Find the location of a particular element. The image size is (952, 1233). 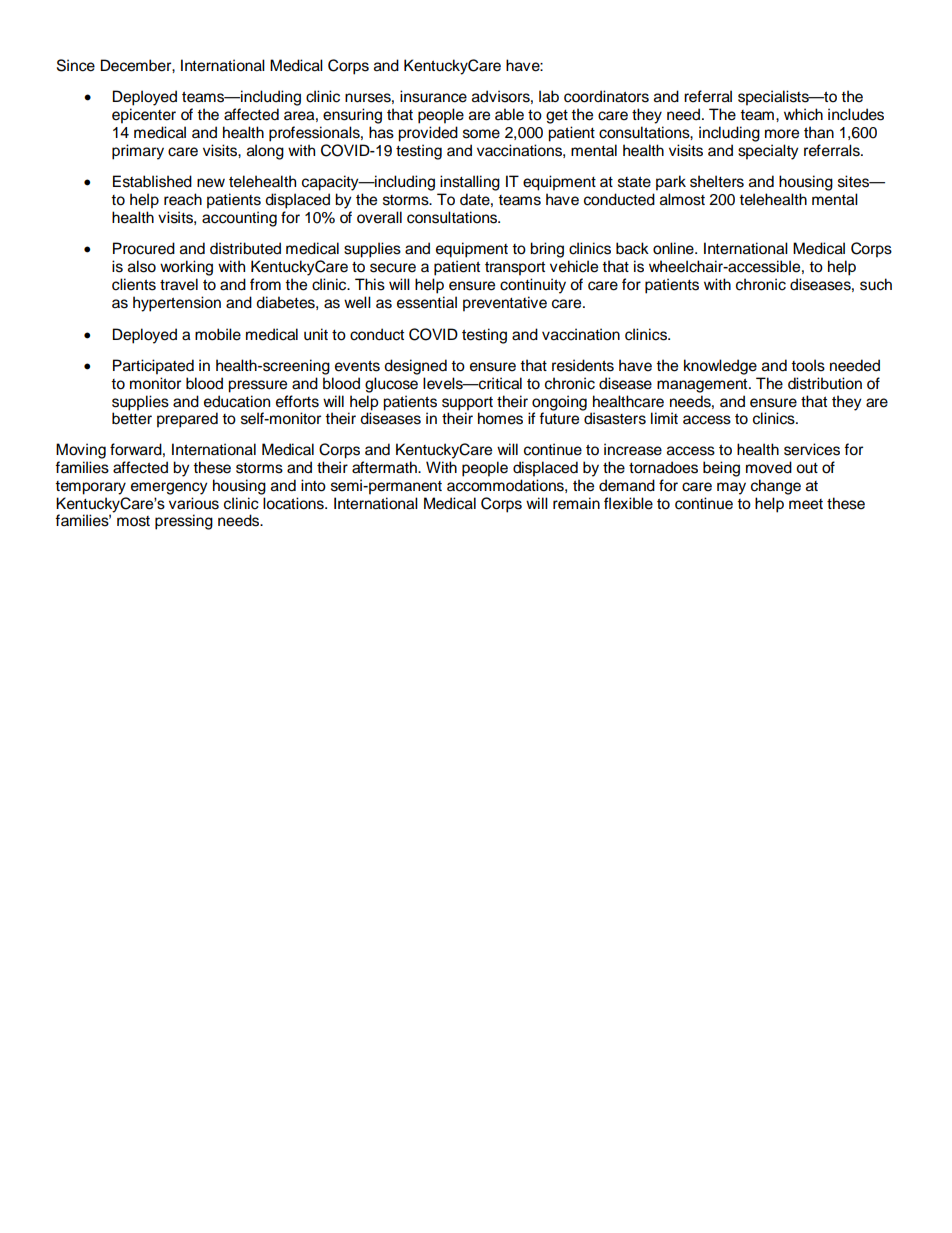

preventative is located at coordinates (505, 304).
